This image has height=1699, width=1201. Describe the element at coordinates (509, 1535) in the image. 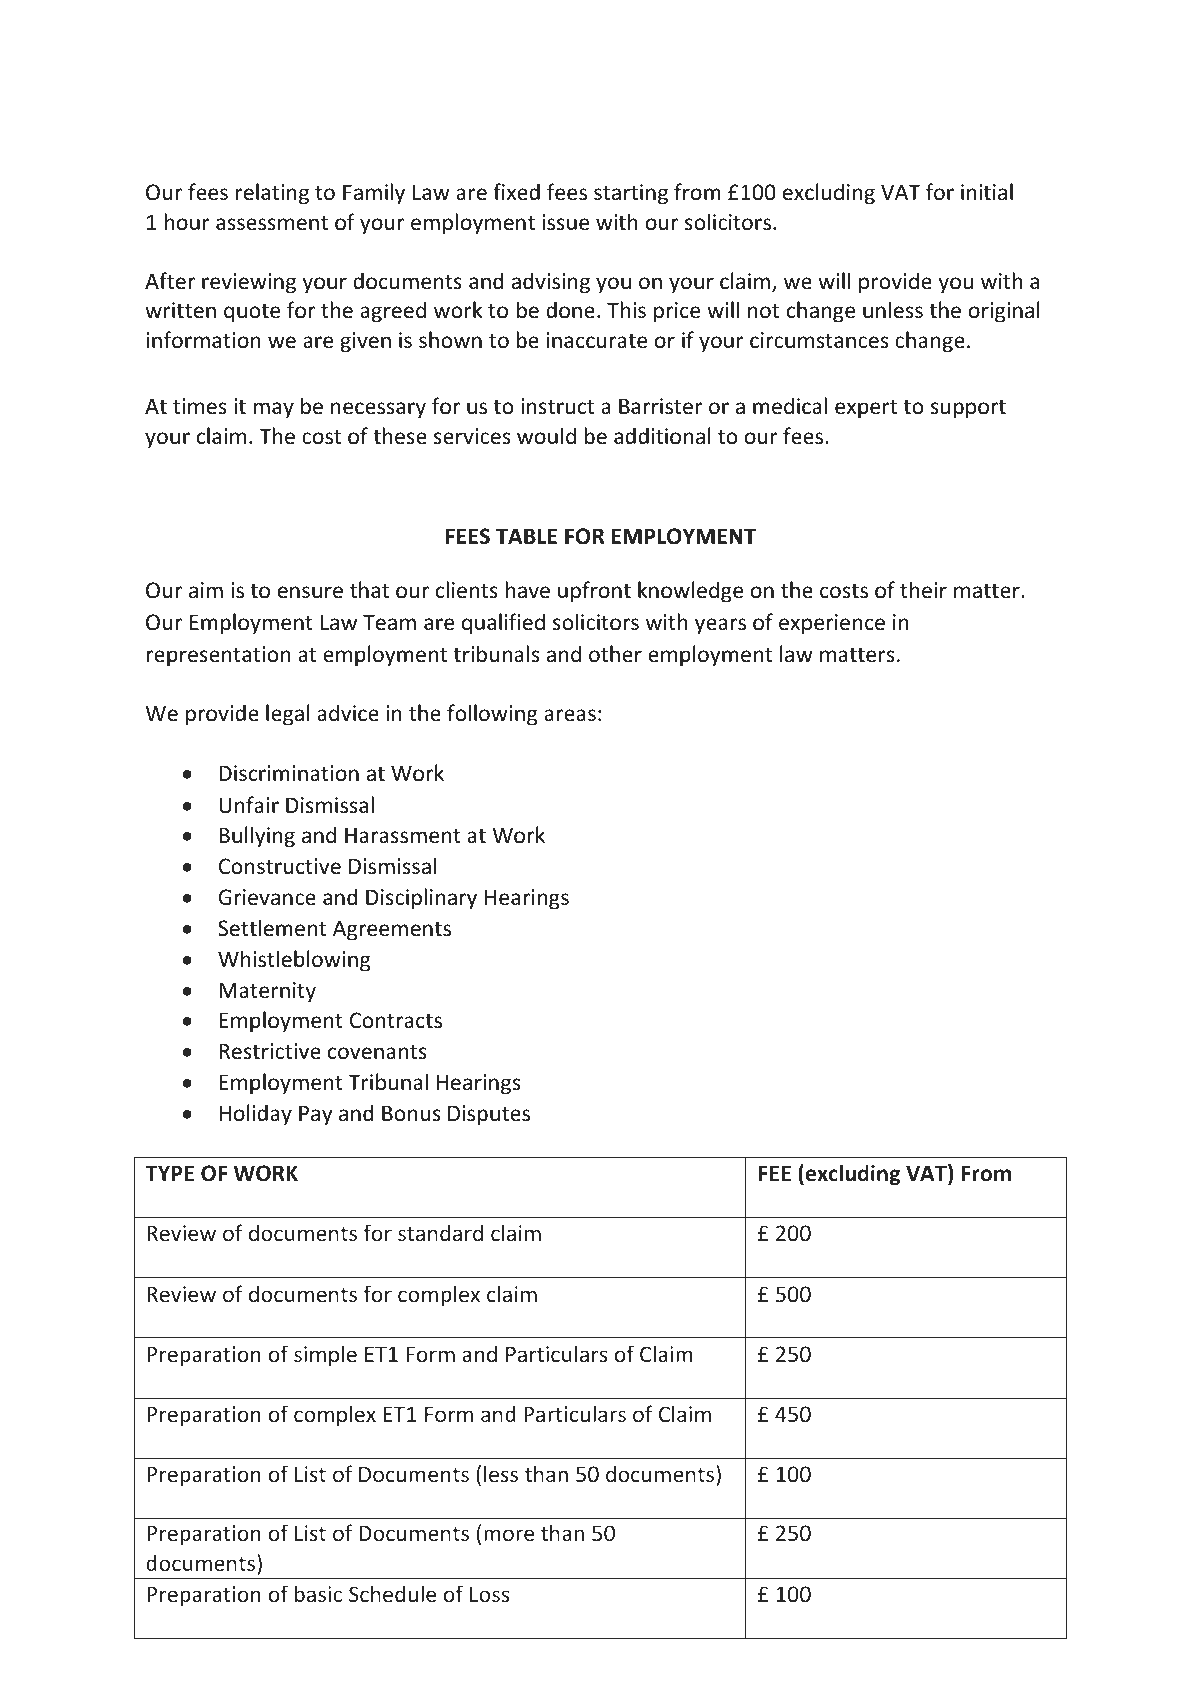

I see `more` at that location.
